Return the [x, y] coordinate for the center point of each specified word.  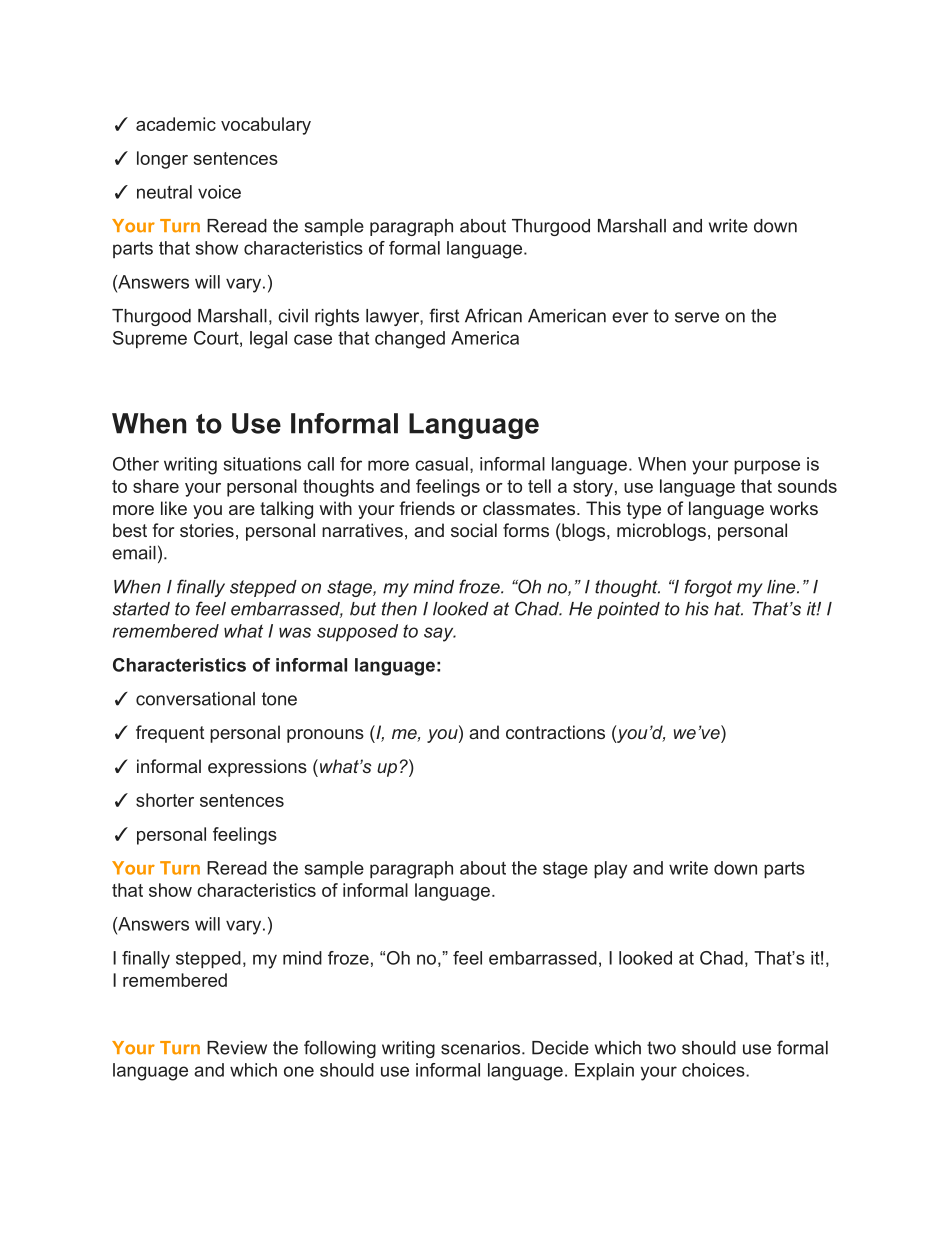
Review [237, 1048]
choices [714, 1070]
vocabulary [266, 126]
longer [162, 160]
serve [697, 317]
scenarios [480, 1048]
